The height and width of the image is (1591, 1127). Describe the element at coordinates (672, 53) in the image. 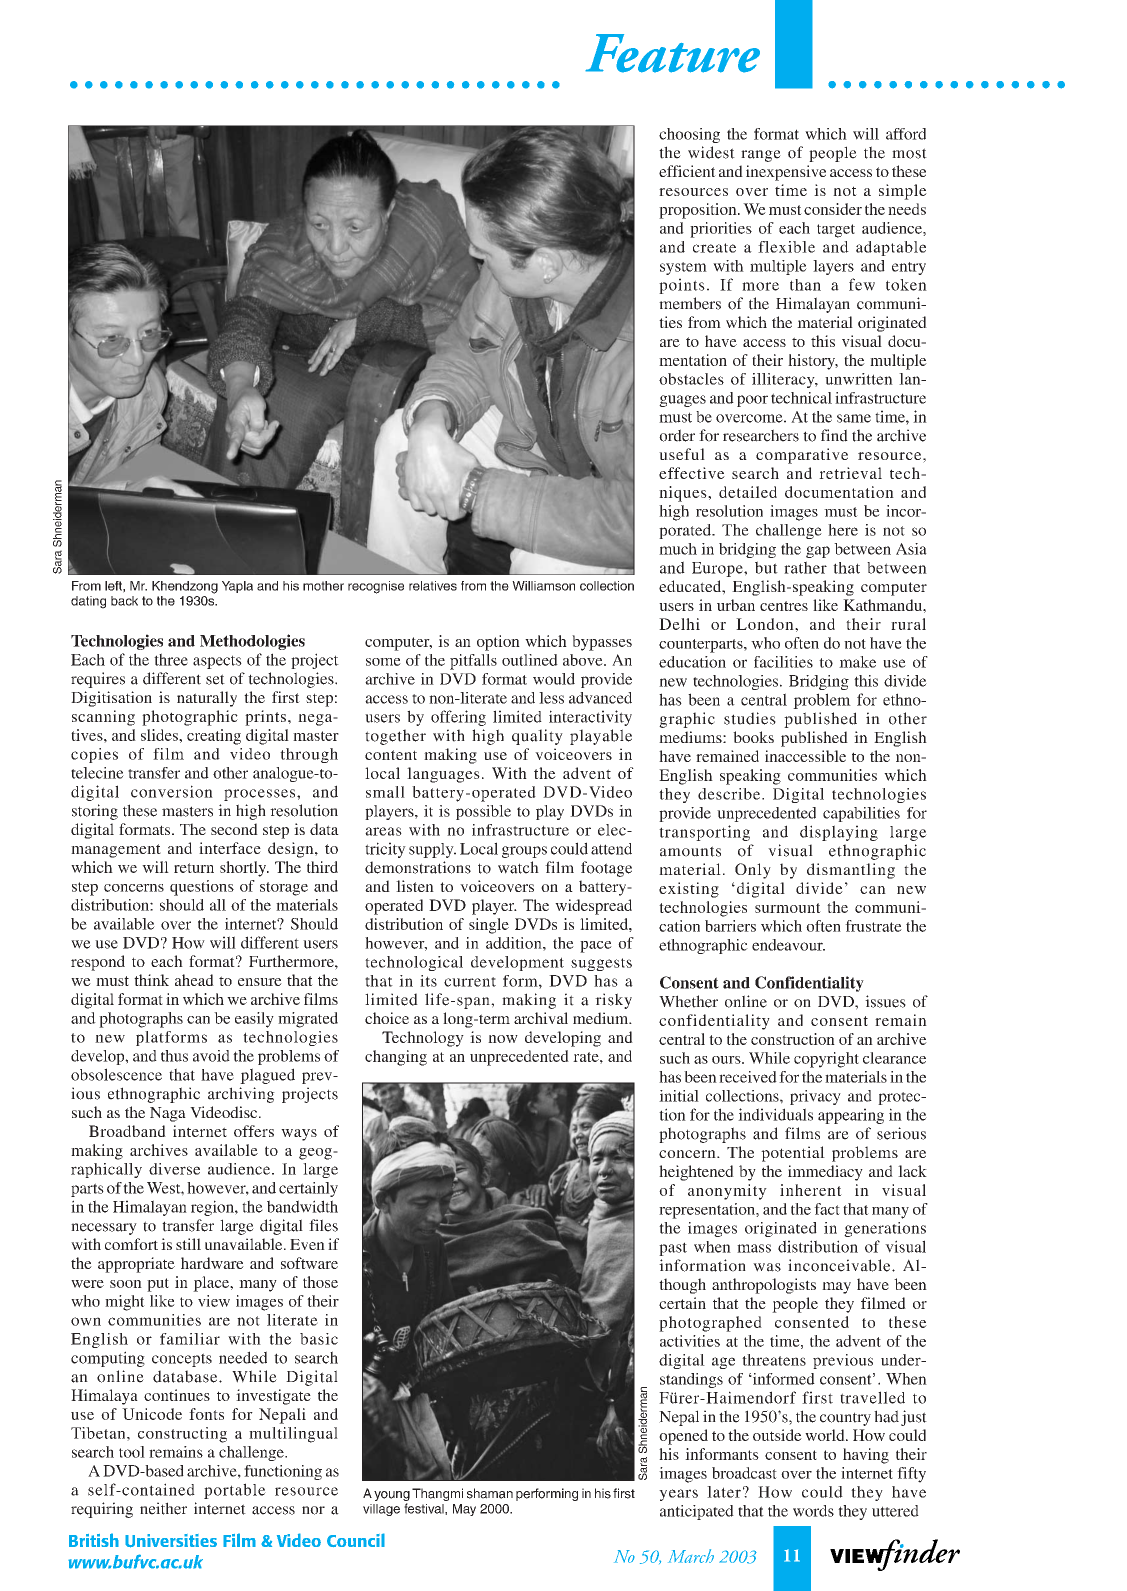

I see `Feature` at that location.
